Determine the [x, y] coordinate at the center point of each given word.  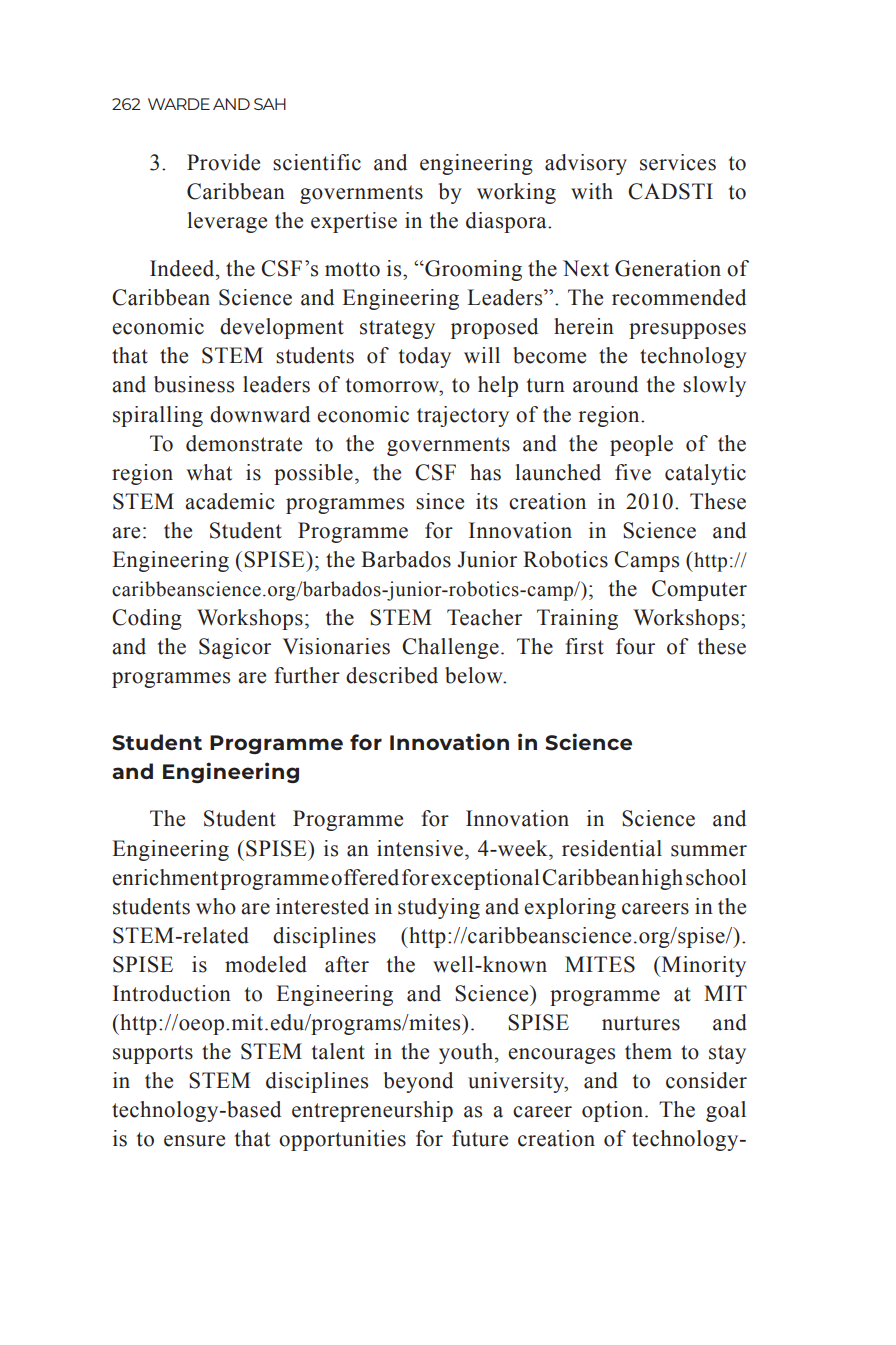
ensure [194, 1141]
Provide [223, 162]
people [641, 445]
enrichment [165, 877]
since [440, 501]
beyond [418, 1082]
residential [612, 848]
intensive [420, 848]
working [516, 193]
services [678, 162]
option [612, 1111]
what [209, 472]
